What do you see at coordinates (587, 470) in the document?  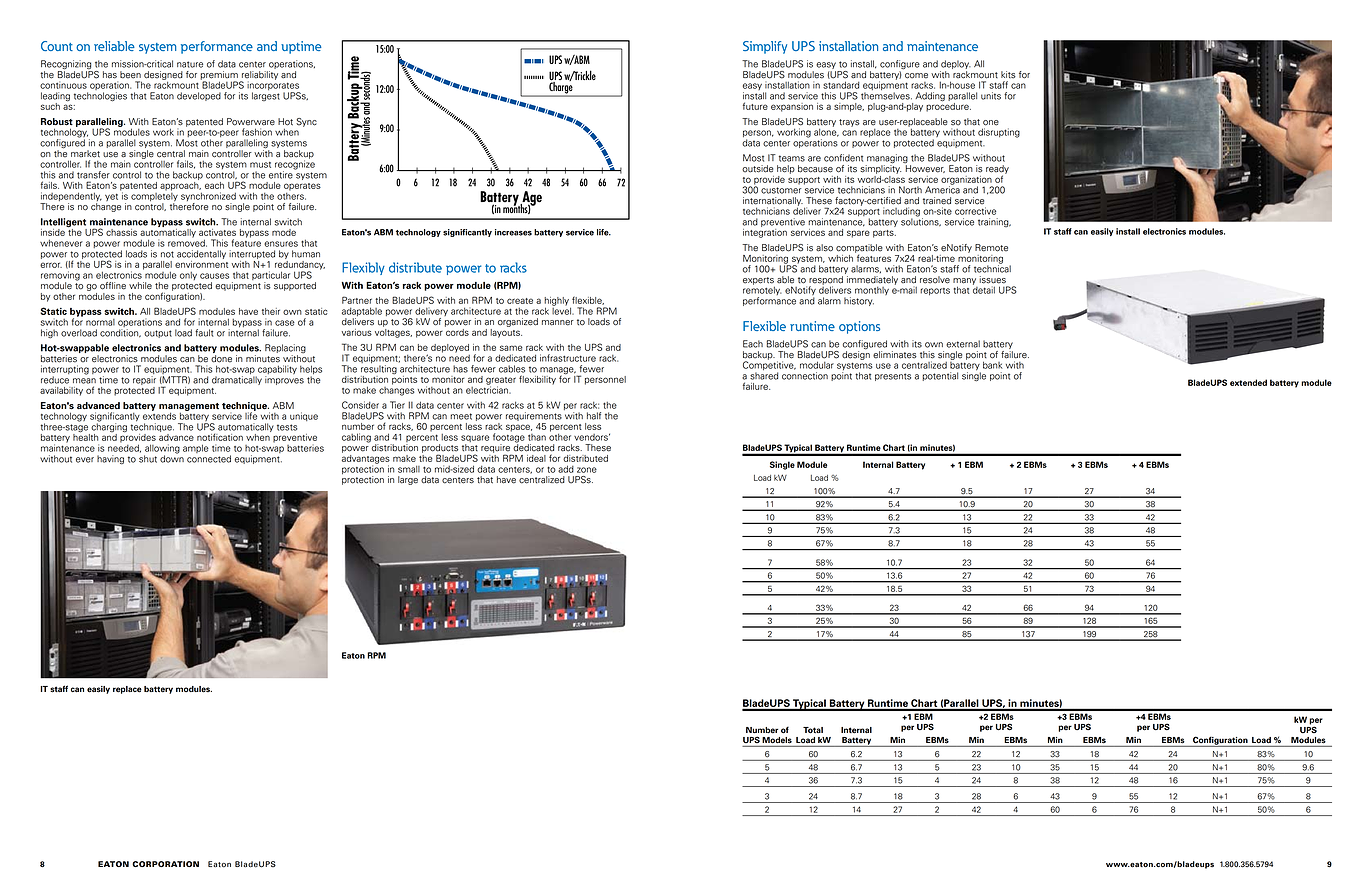 I see `zone` at bounding box center [587, 470].
